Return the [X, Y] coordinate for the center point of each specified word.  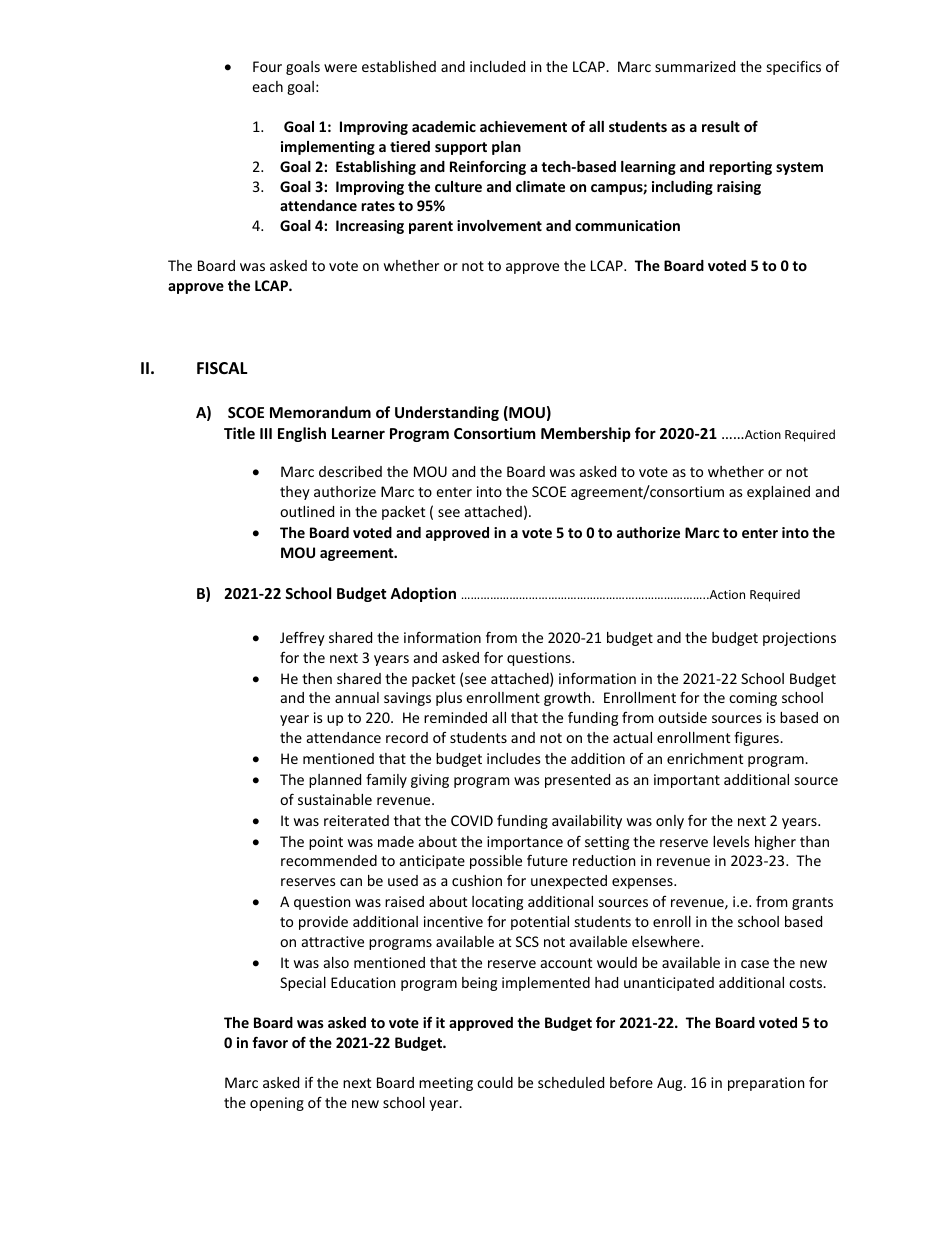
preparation [766, 1084]
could [495, 1082]
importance [525, 843]
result [721, 126]
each [267, 86]
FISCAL [222, 368]
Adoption [423, 594]
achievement [523, 126]
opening [277, 1104]
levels [731, 841]
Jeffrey [302, 638]
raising [739, 188]
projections [799, 639]
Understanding [447, 413]
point [326, 843]
